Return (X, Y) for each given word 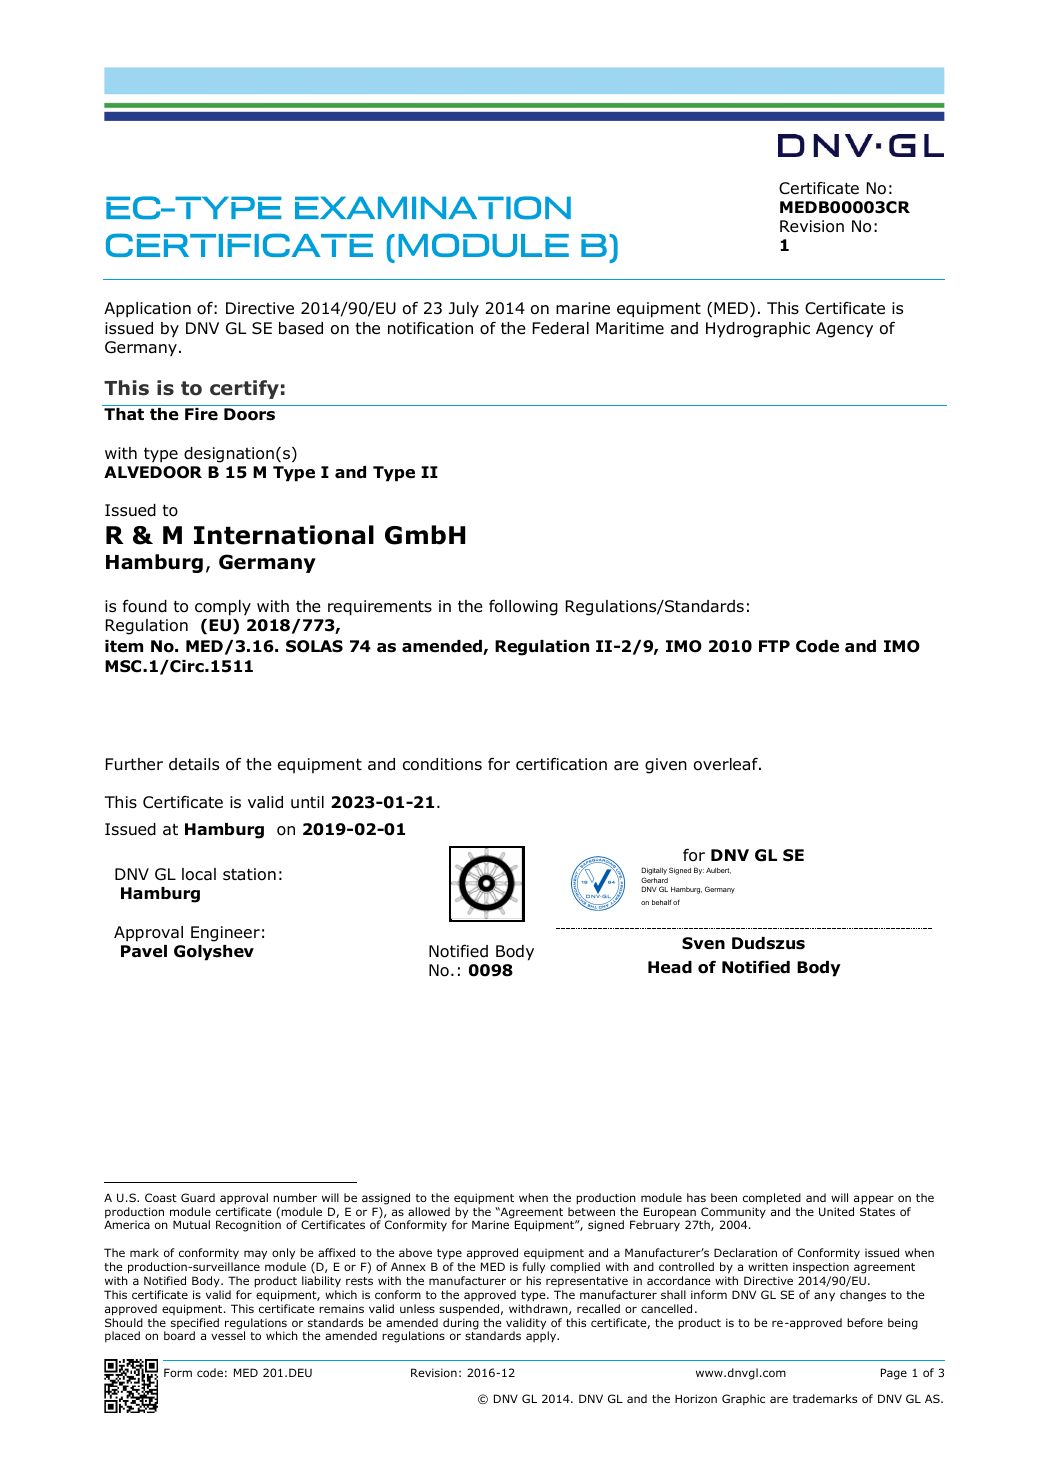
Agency (844, 330)
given (666, 766)
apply (542, 1336)
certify (244, 389)
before (865, 1322)
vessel (228, 1335)
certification (561, 764)
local (199, 874)
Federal (561, 328)
